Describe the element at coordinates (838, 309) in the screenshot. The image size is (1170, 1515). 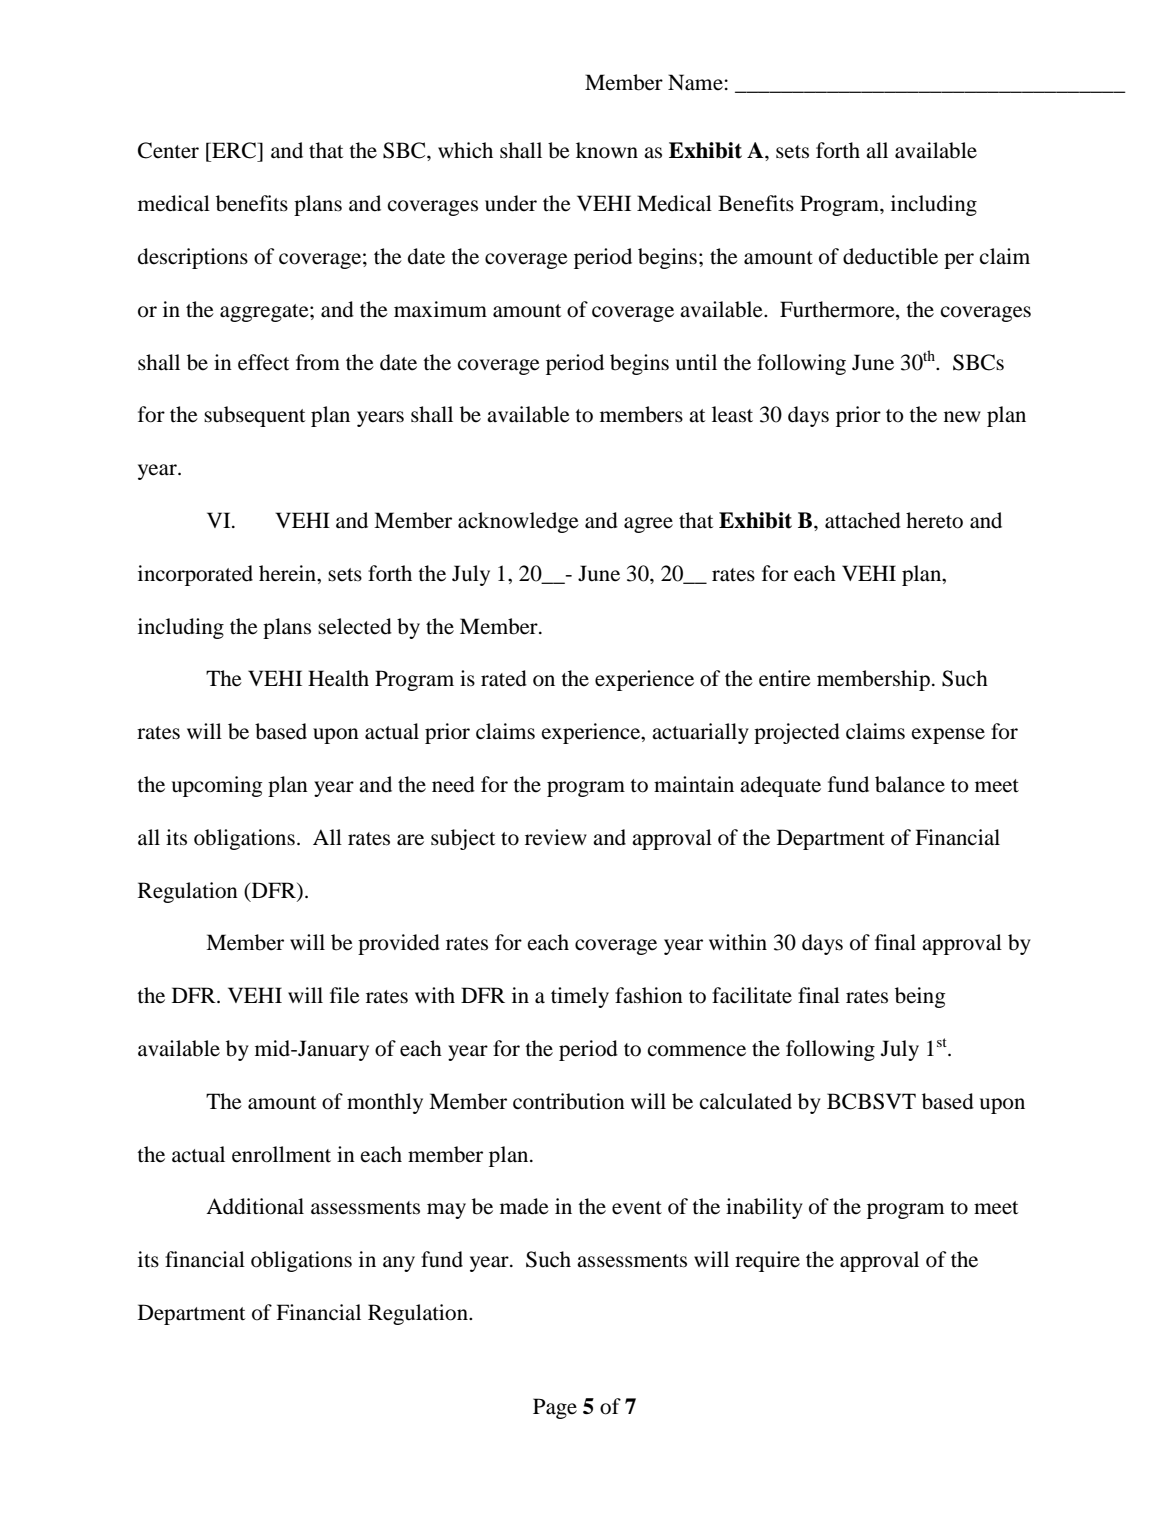
I see `Furthermore` at that location.
